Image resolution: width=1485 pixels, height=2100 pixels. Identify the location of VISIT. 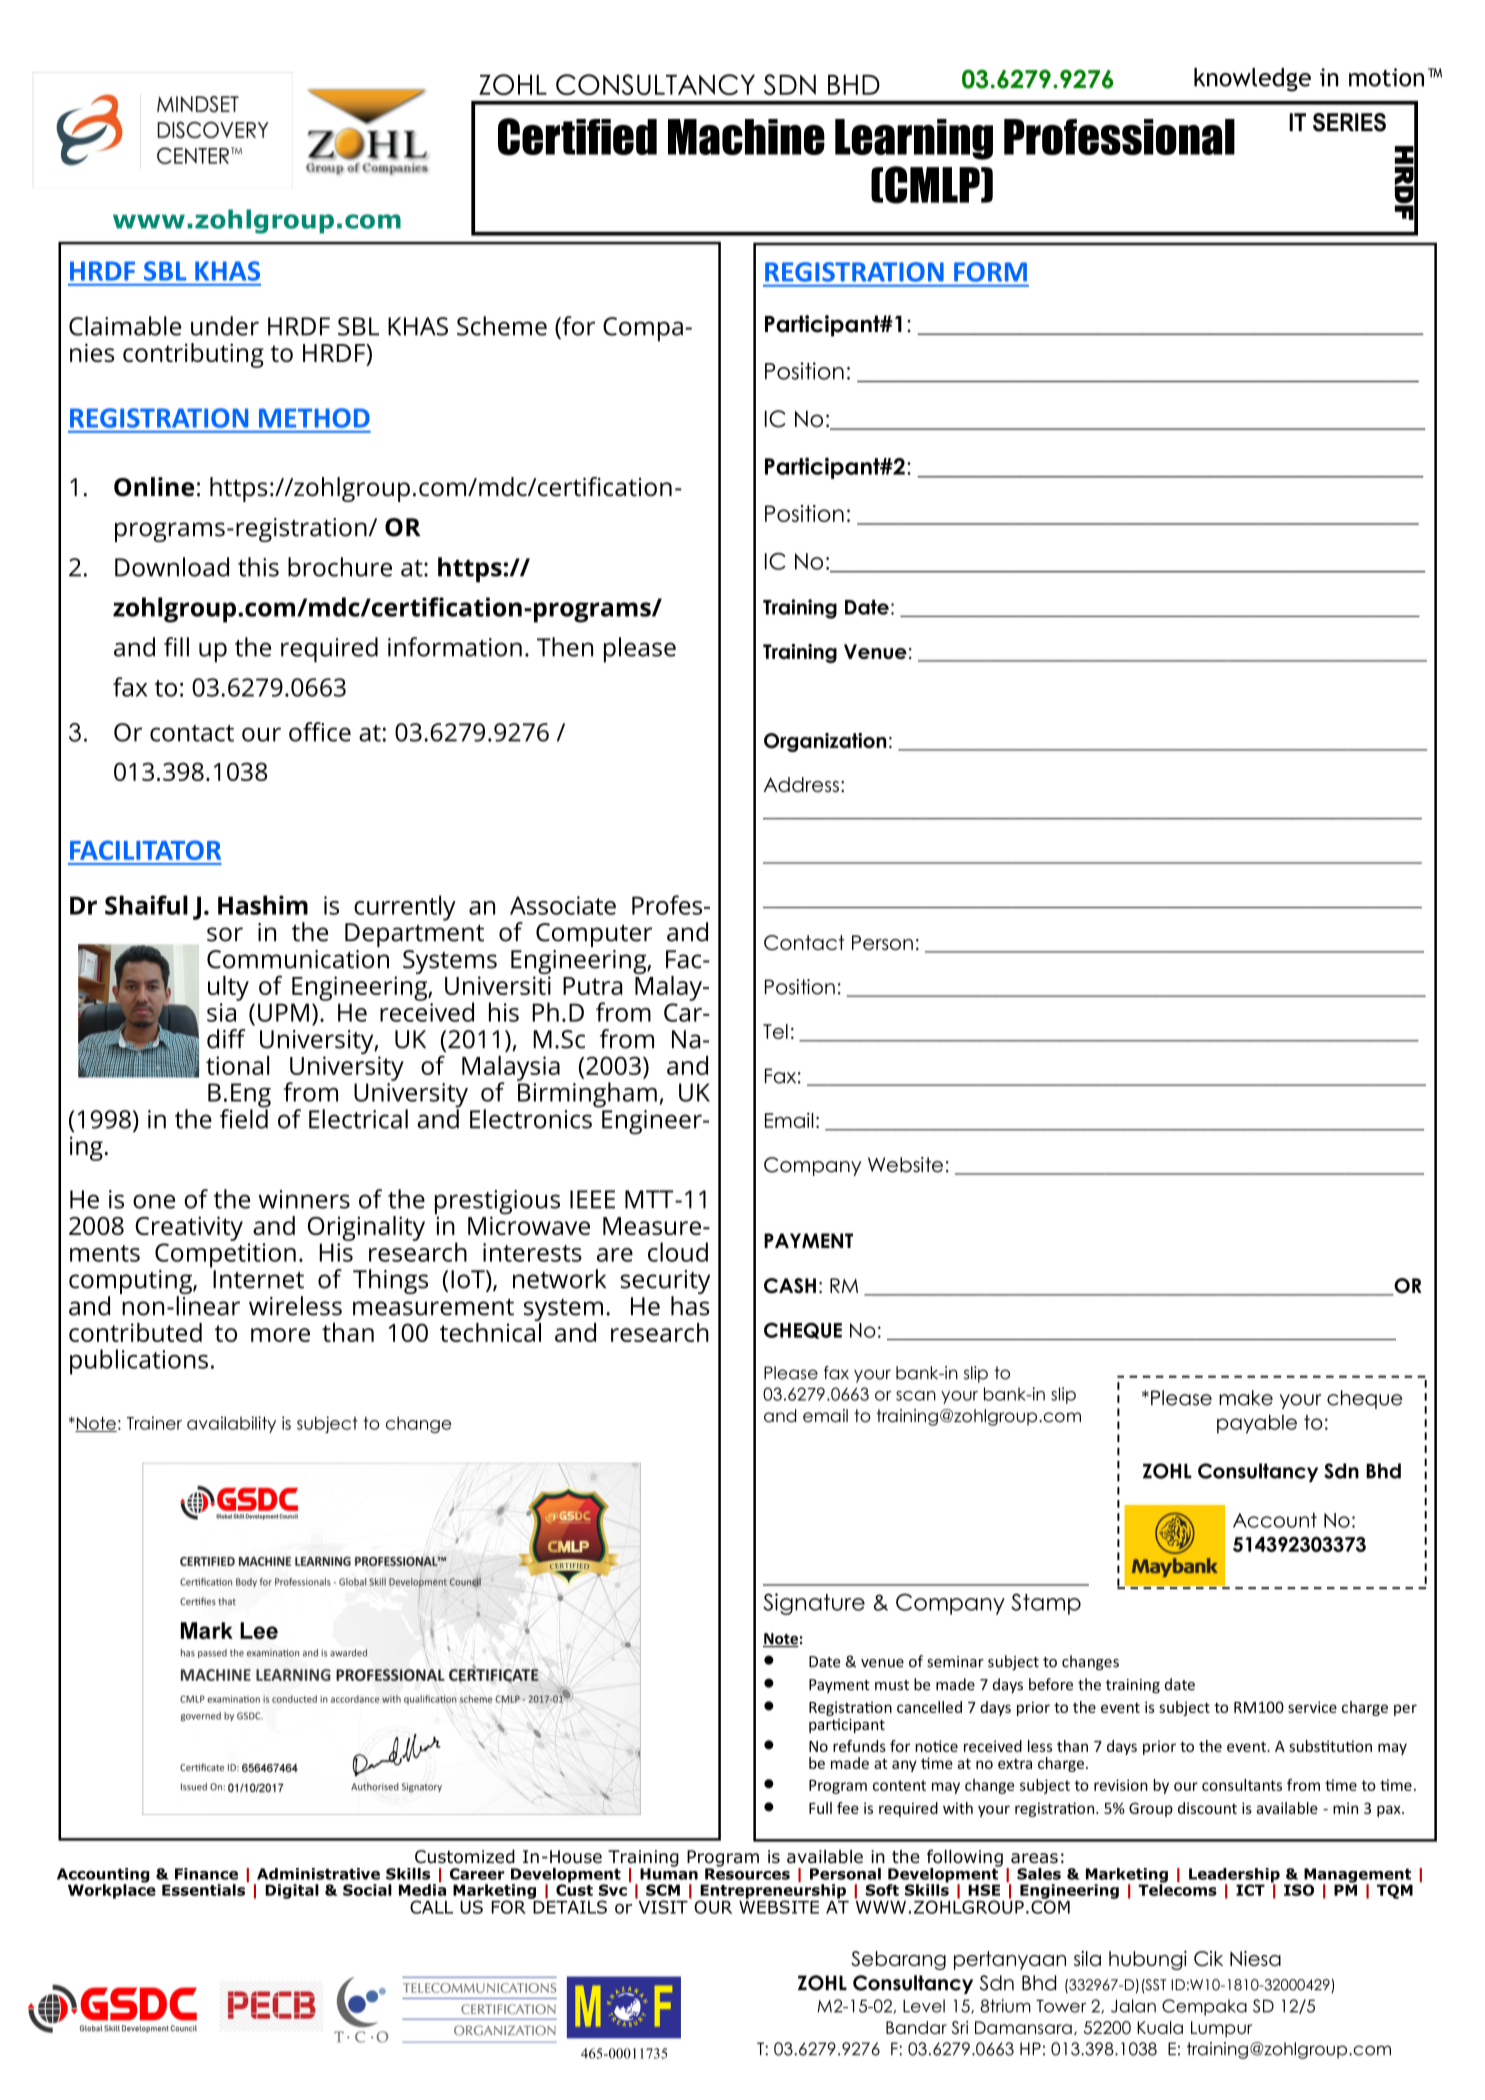
(663, 1906).
